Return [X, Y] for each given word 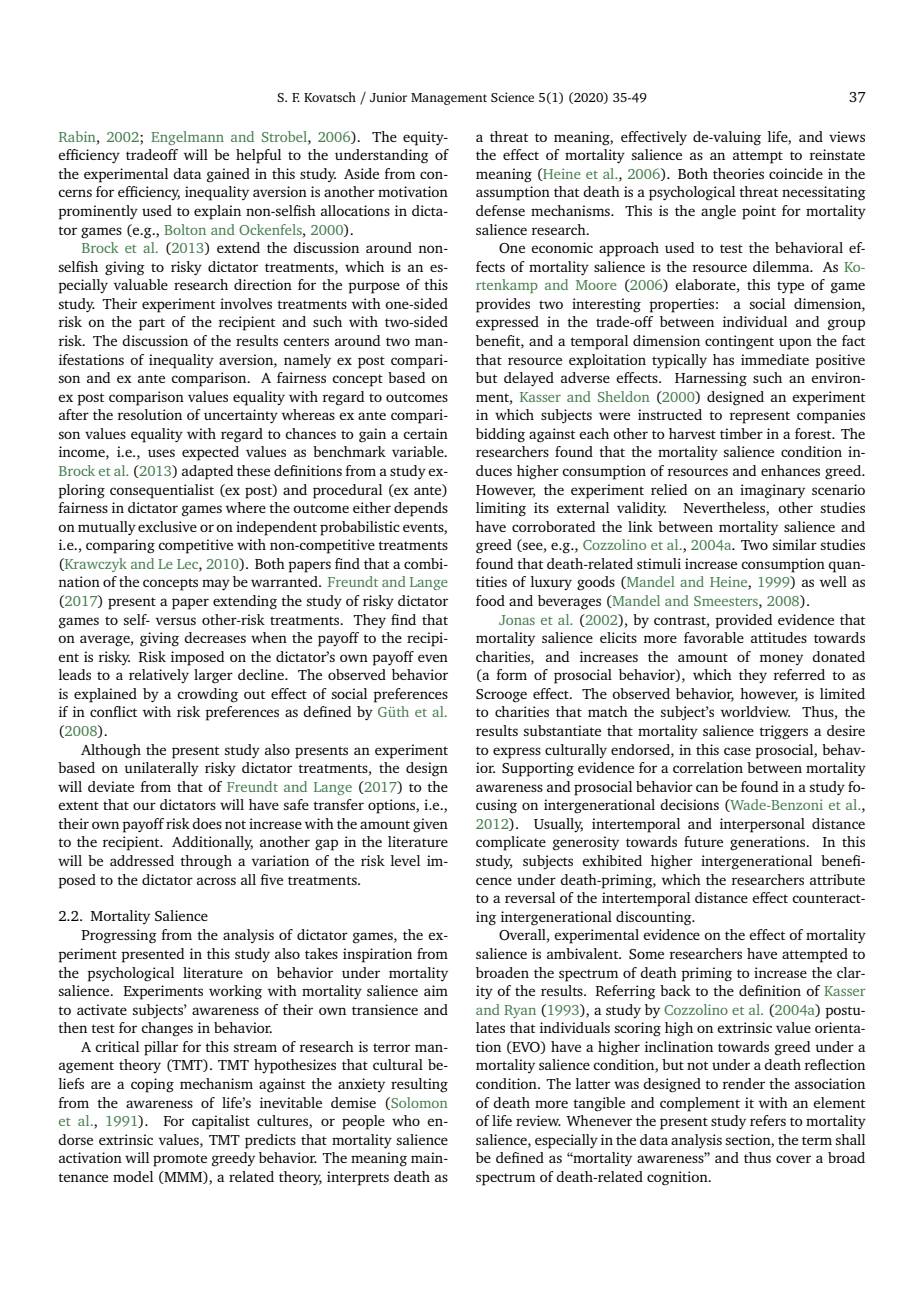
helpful [258, 156]
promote [180, 1160]
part [152, 324]
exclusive [167, 526]
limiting [501, 509]
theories [738, 173]
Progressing [119, 936]
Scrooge [501, 696]
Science [512, 97]
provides [503, 305]
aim [436, 990]
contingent [739, 342]
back [675, 990]
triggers [783, 732]
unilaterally [161, 769]
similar [795, 544]
